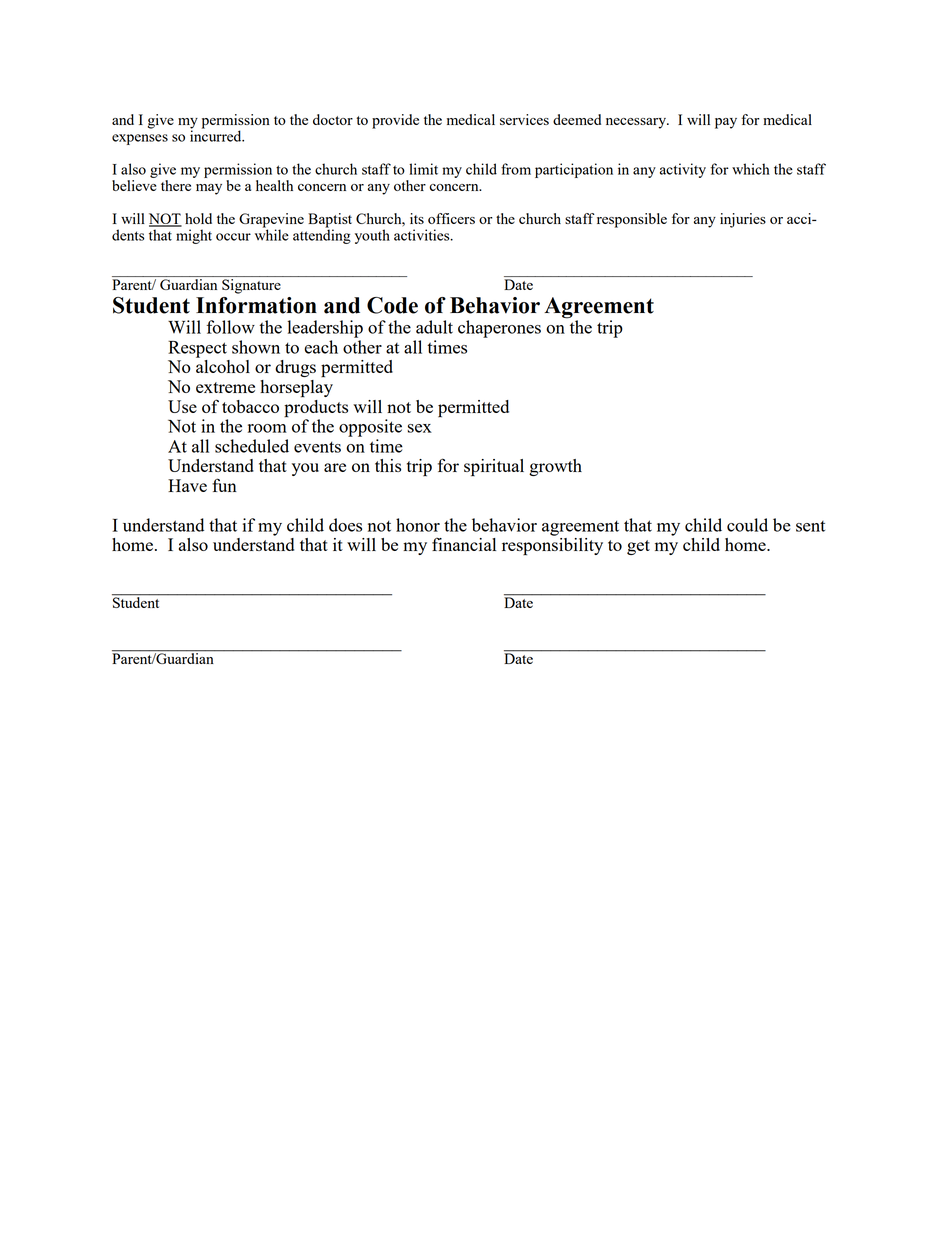 The height and width of the page is (1233, 952). Describe the element at coordinates (345, 525) in the page. I see `does` at that location.
